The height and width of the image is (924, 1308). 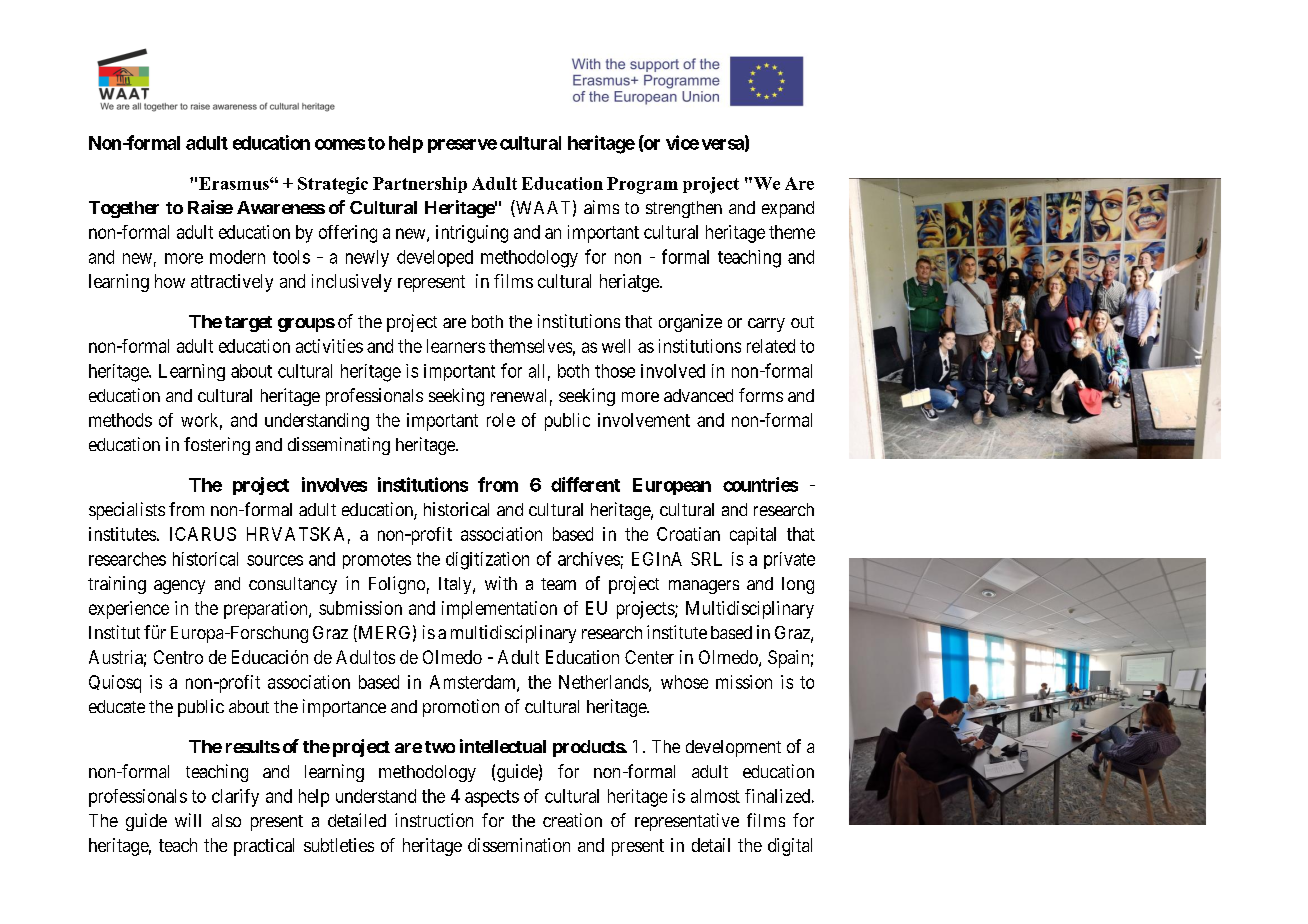 What do you see at coordinates (179, 587) in the image?
I see `agency` at bounding box center [179, 587].
